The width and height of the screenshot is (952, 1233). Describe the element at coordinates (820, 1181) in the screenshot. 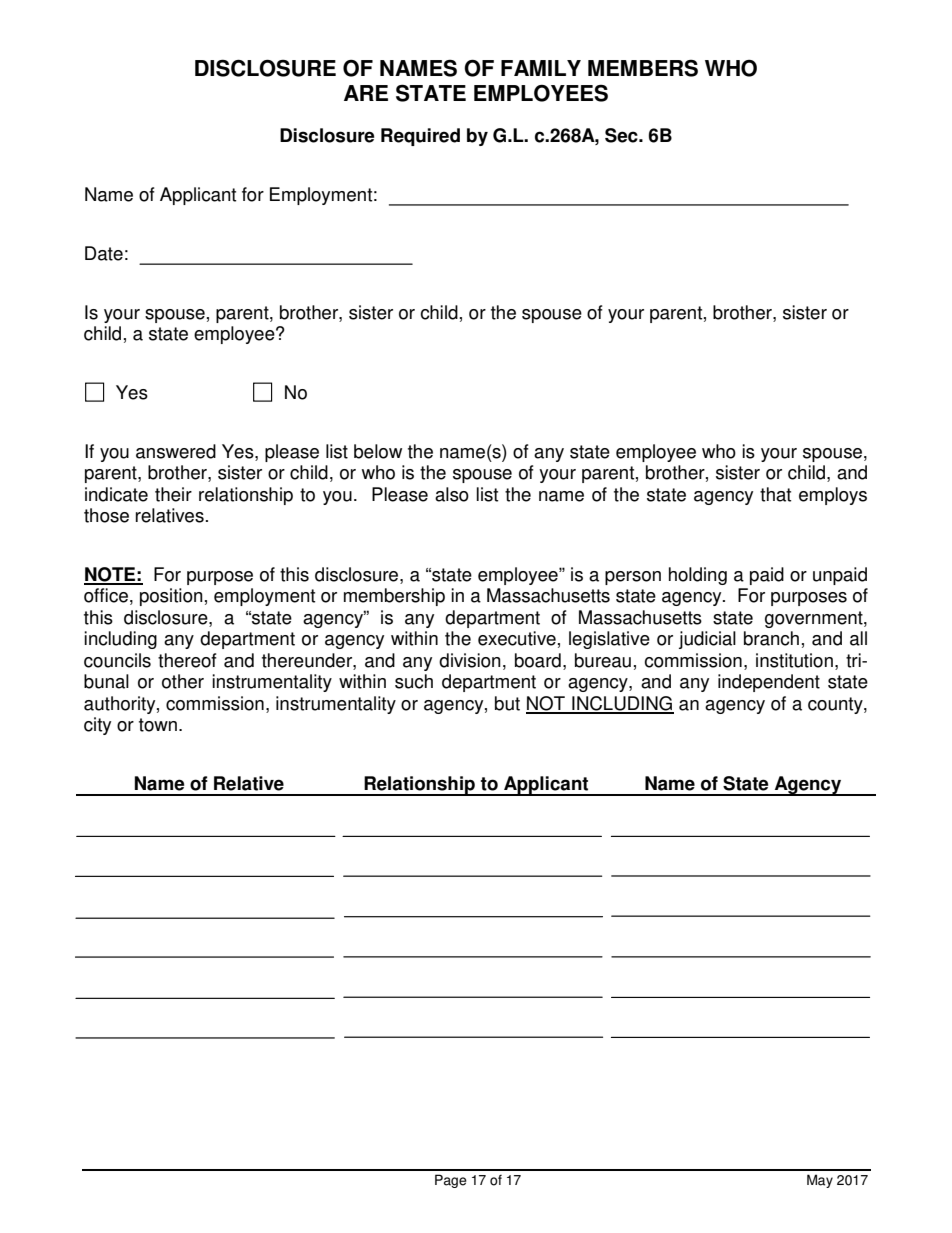

I see `May` at that location.
